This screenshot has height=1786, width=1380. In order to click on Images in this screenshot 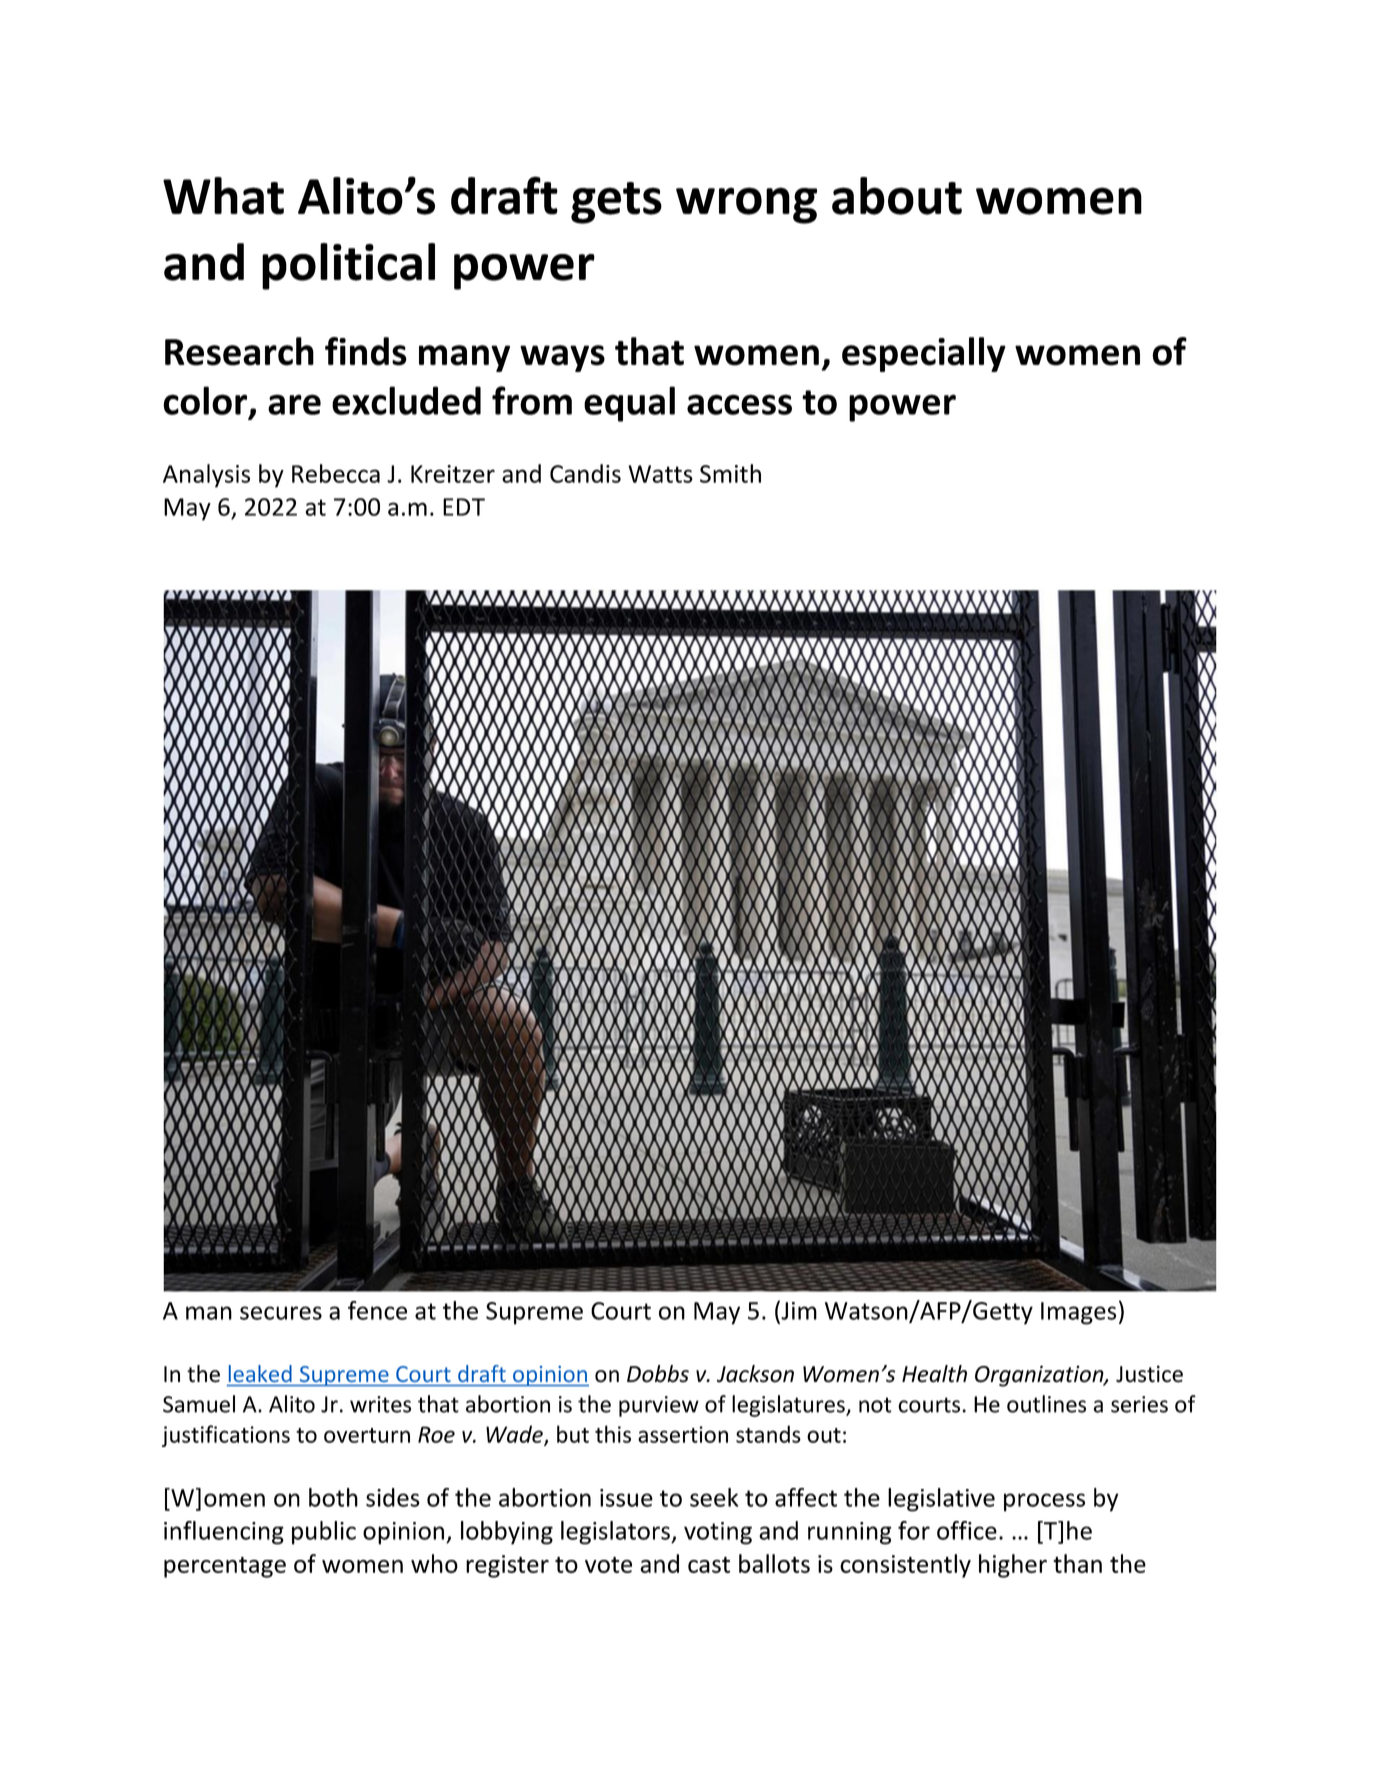, I will do `click(1078, 1313)`.
